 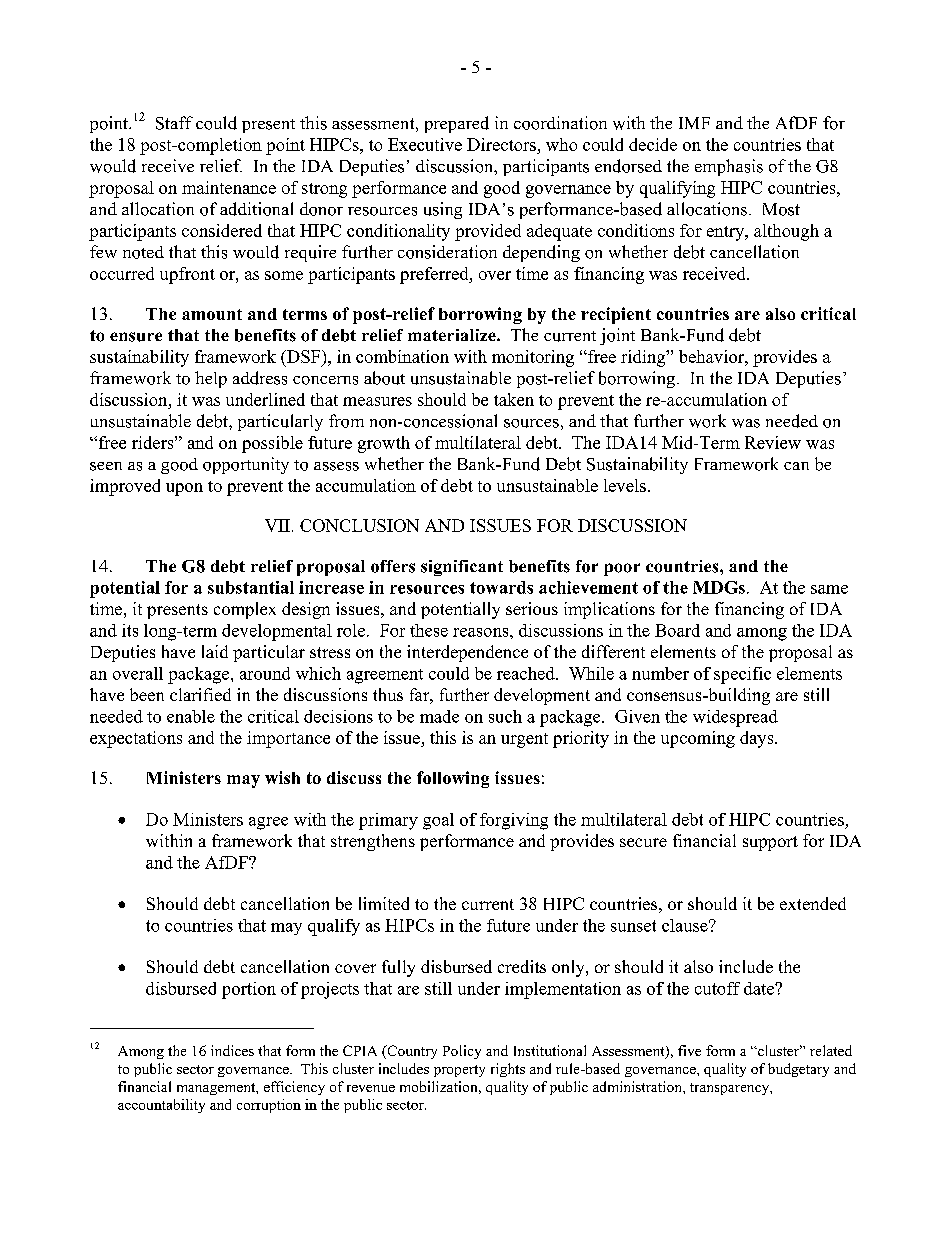 I want to click on Directors, so click(x=501, y=144).
